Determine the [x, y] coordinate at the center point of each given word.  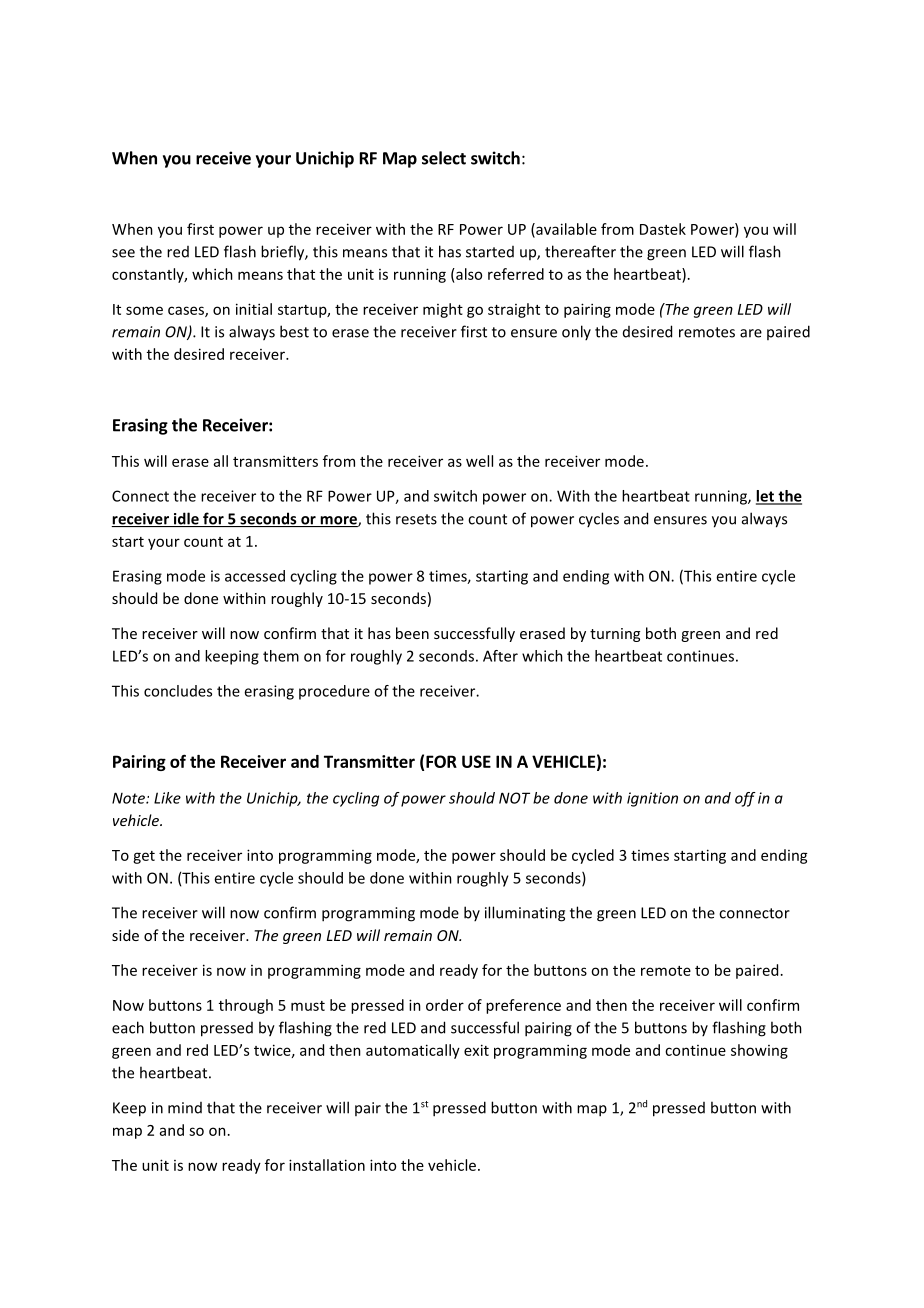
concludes [178, 691]
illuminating [525, 914]
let [766, 497]
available [565, 230]
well [479, 461]
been [412, 633]
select [444, 158]
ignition [652, 799]
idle [186, 519]
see [123, 253]
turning [615, 635]
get [144, 857]
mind [185, 1108]
